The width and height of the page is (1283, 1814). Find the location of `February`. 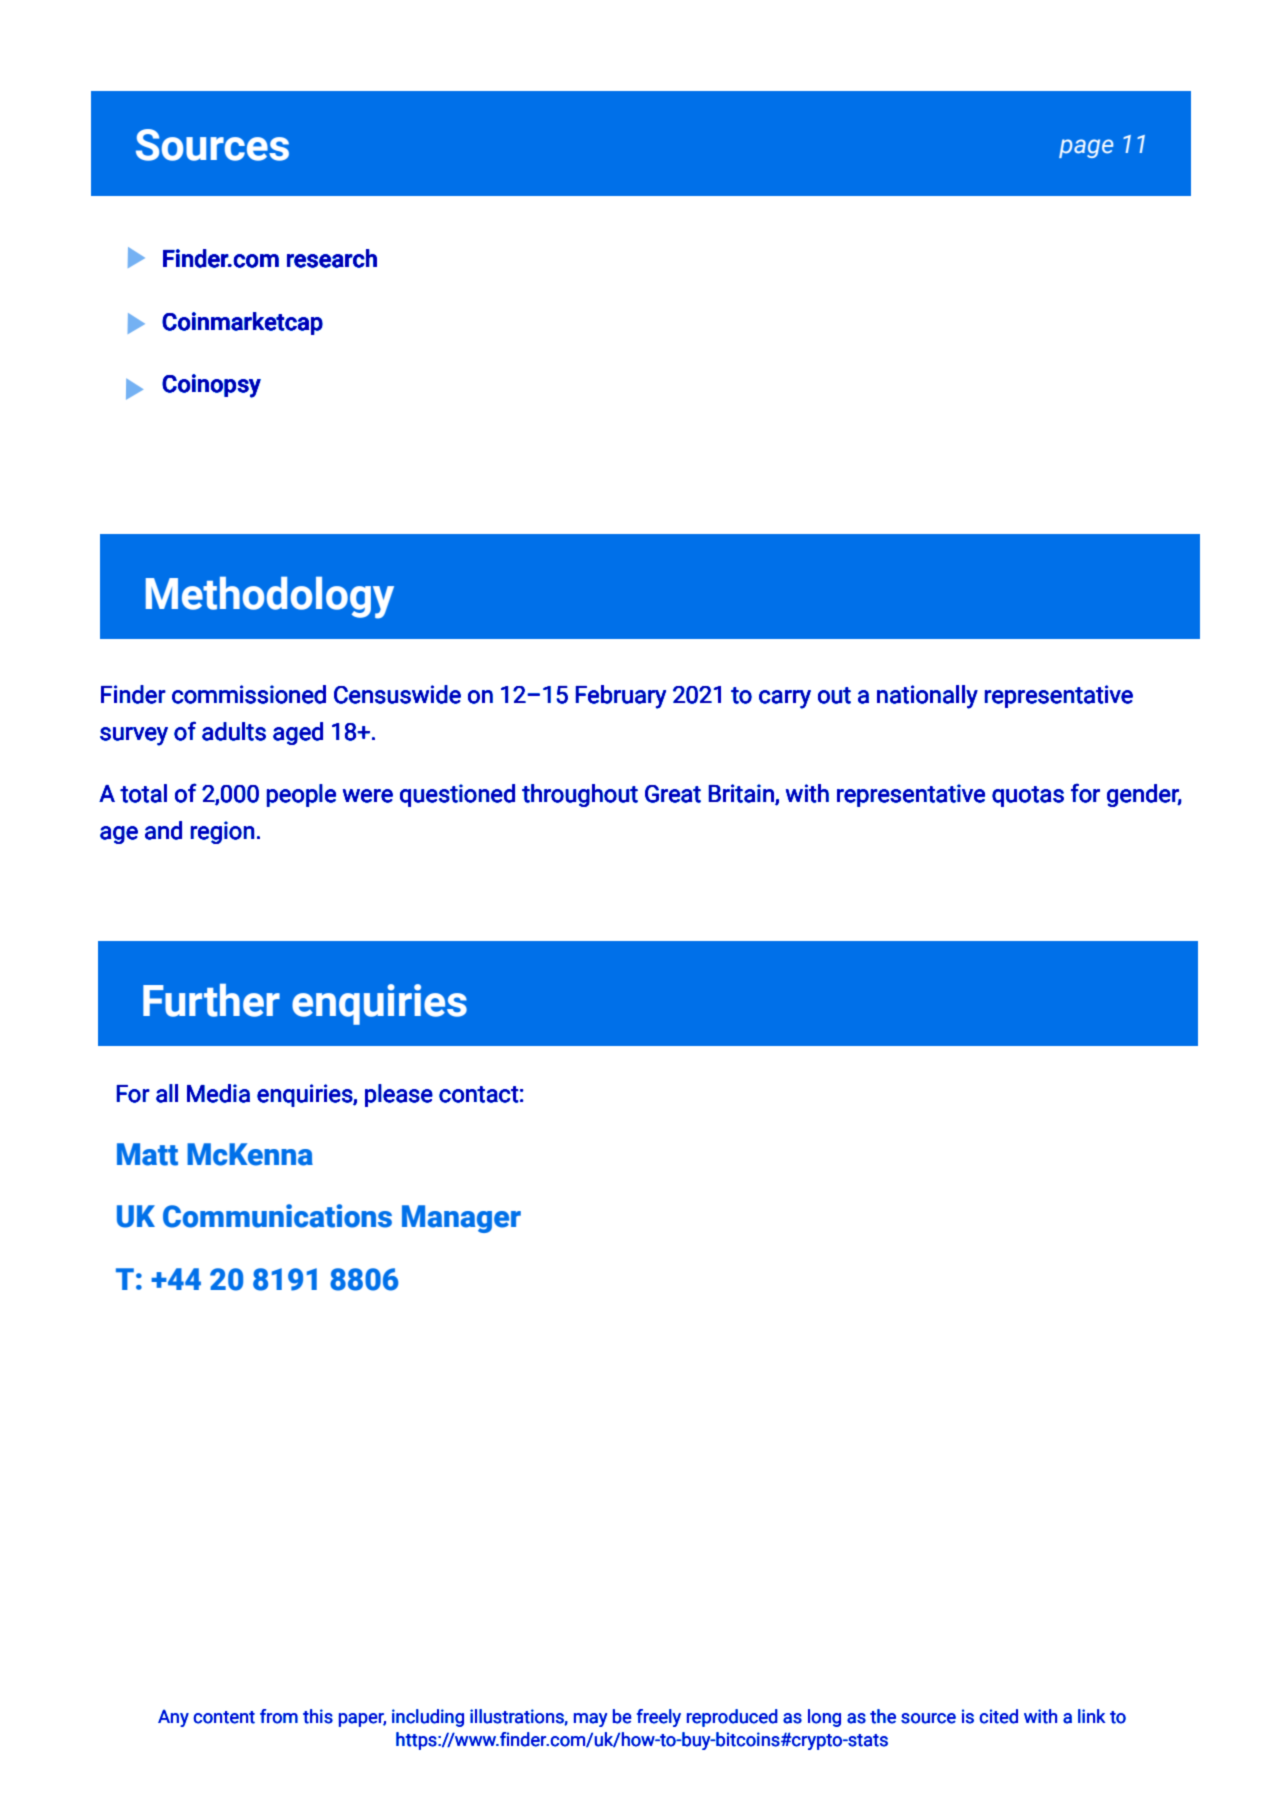

February is located at coordinates (621, 697).
